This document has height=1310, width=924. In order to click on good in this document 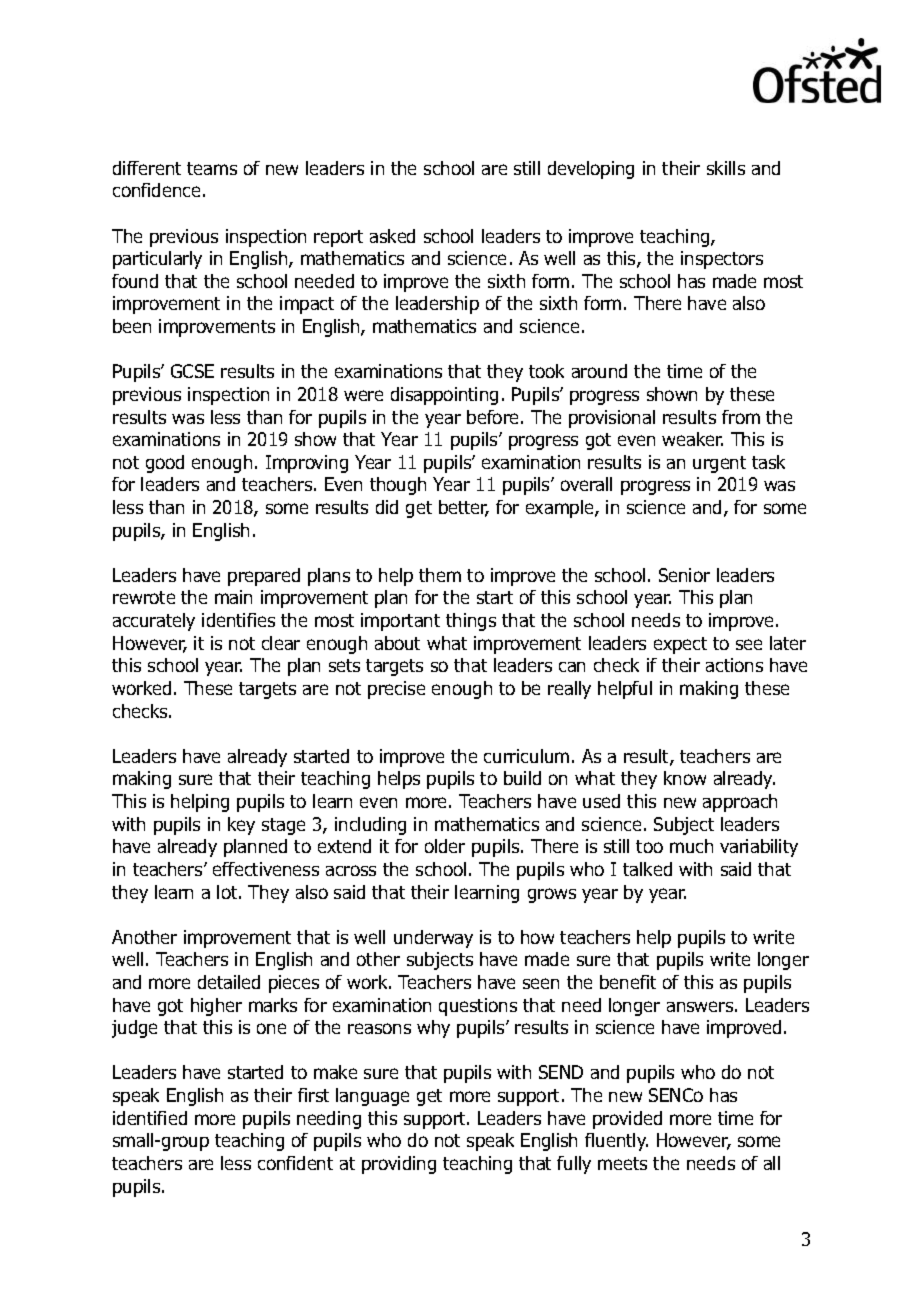, I will do `click(165, 464)`.
